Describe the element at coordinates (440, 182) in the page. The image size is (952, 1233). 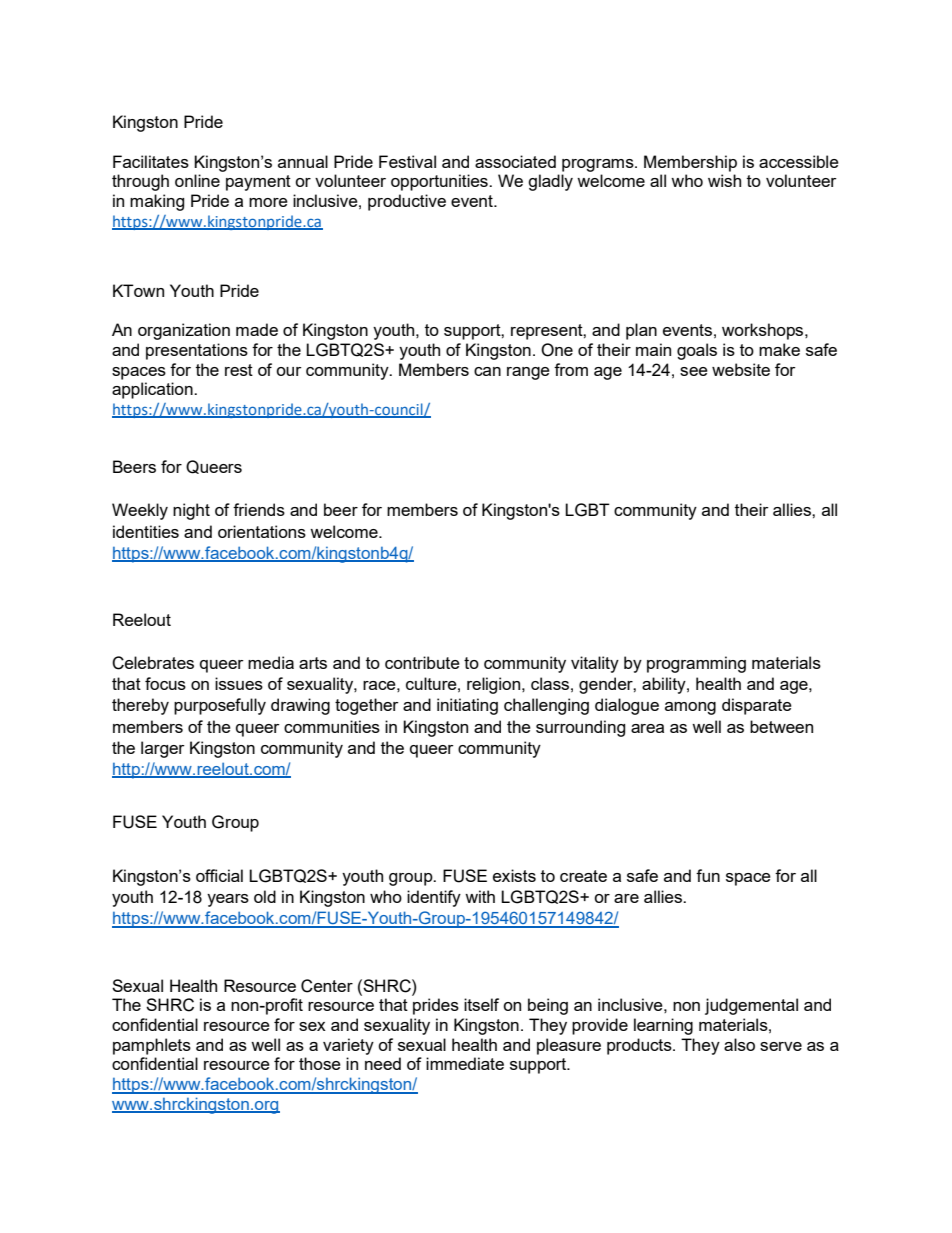
I see `opportunities` at that location.
